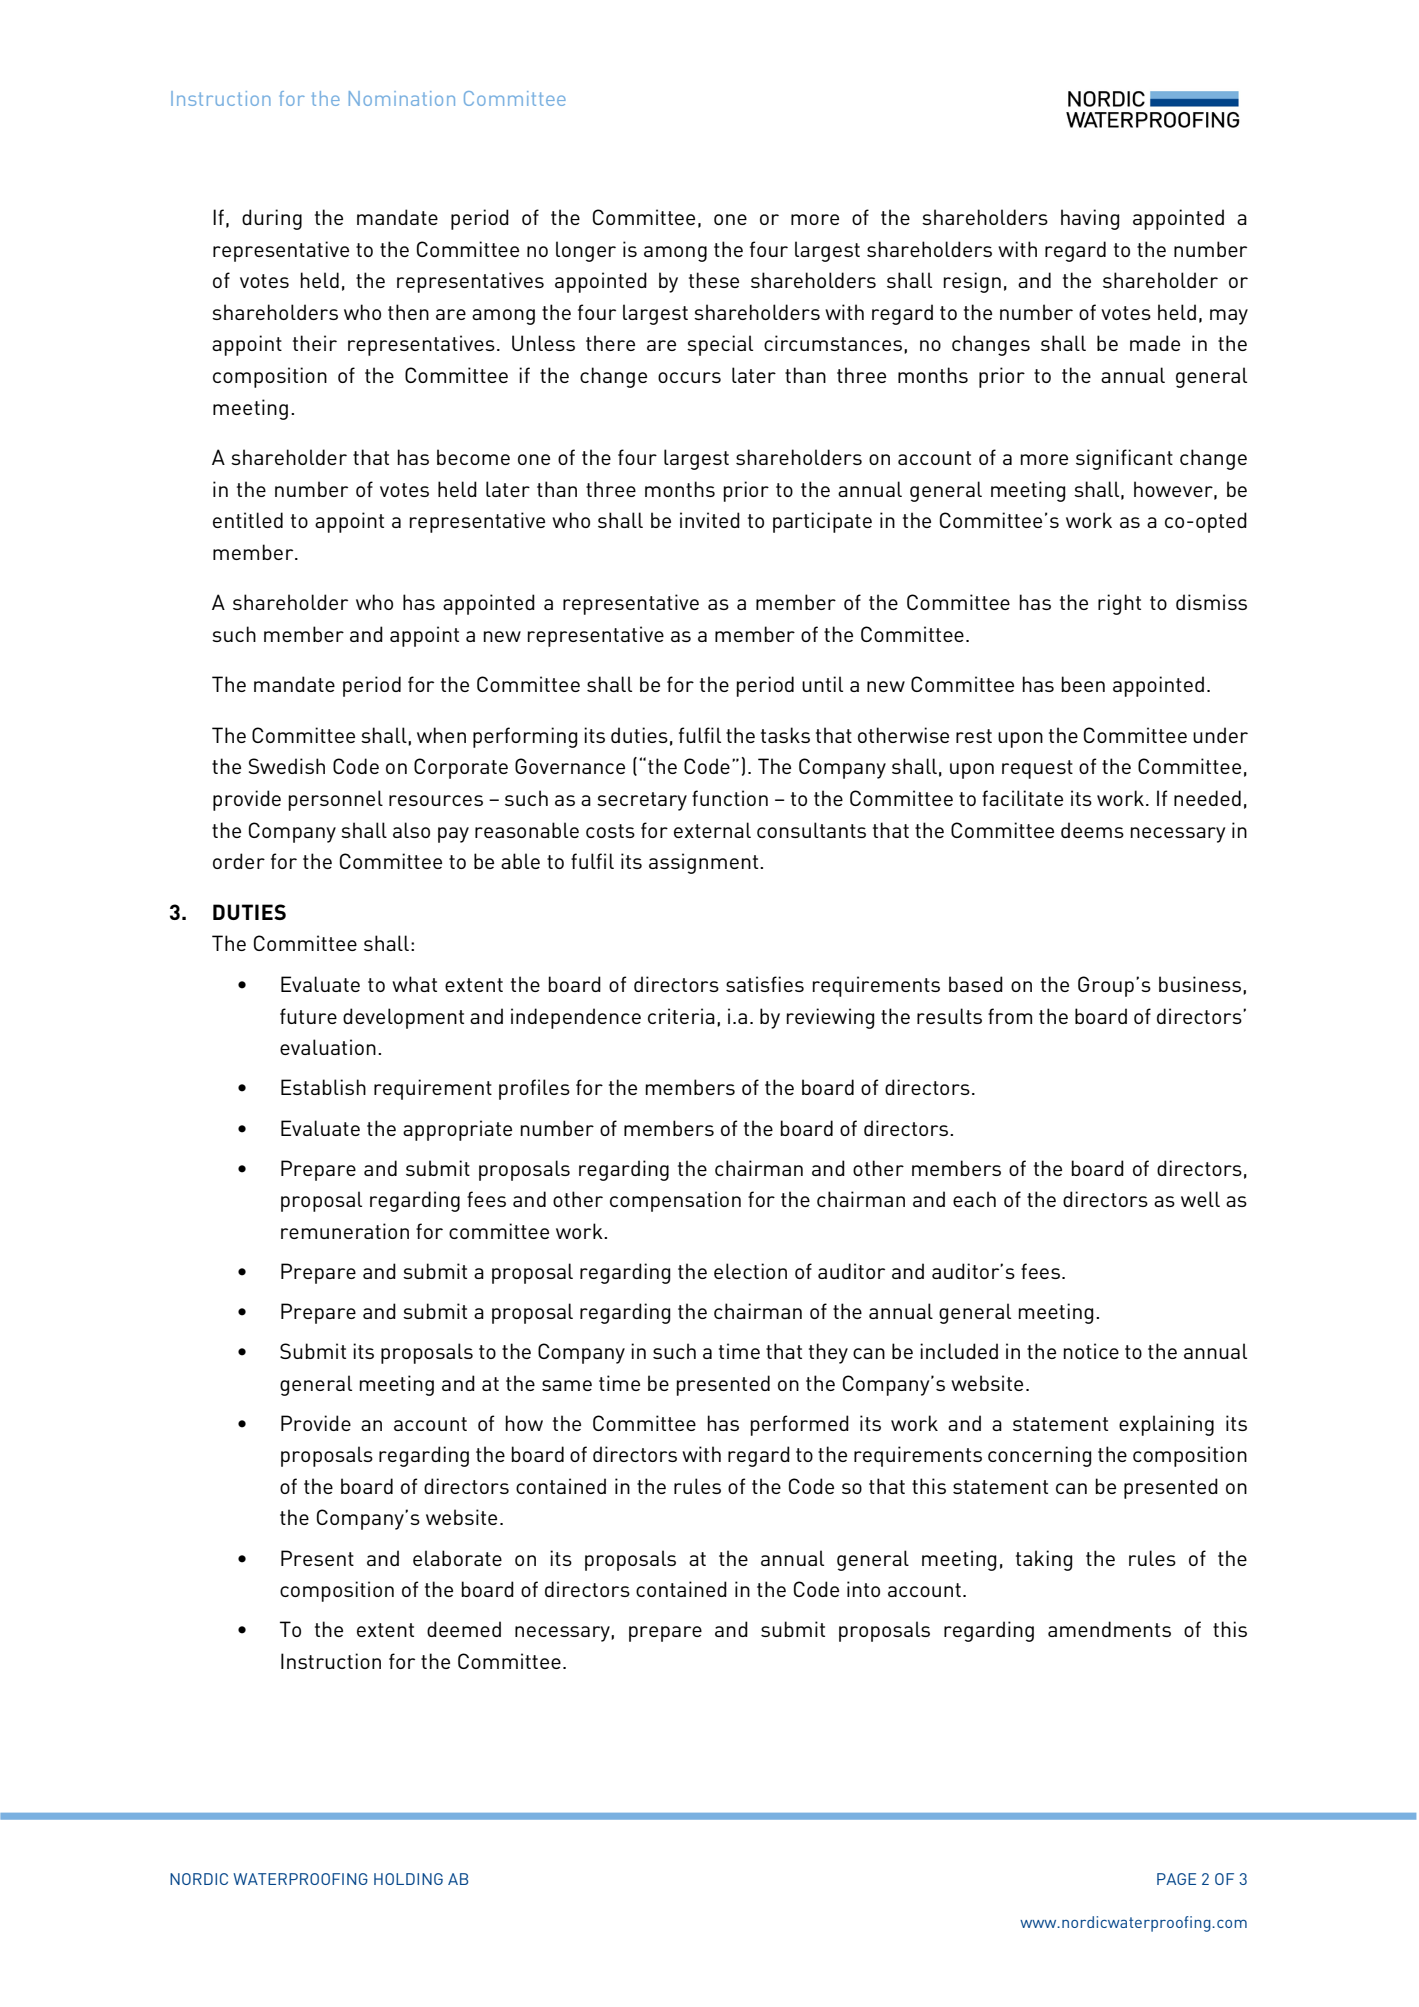 This screenshot has width=1419, height=2007. Describe the element at coordinates (1092, 830) in the screenshot. I see `deems` at that location.
